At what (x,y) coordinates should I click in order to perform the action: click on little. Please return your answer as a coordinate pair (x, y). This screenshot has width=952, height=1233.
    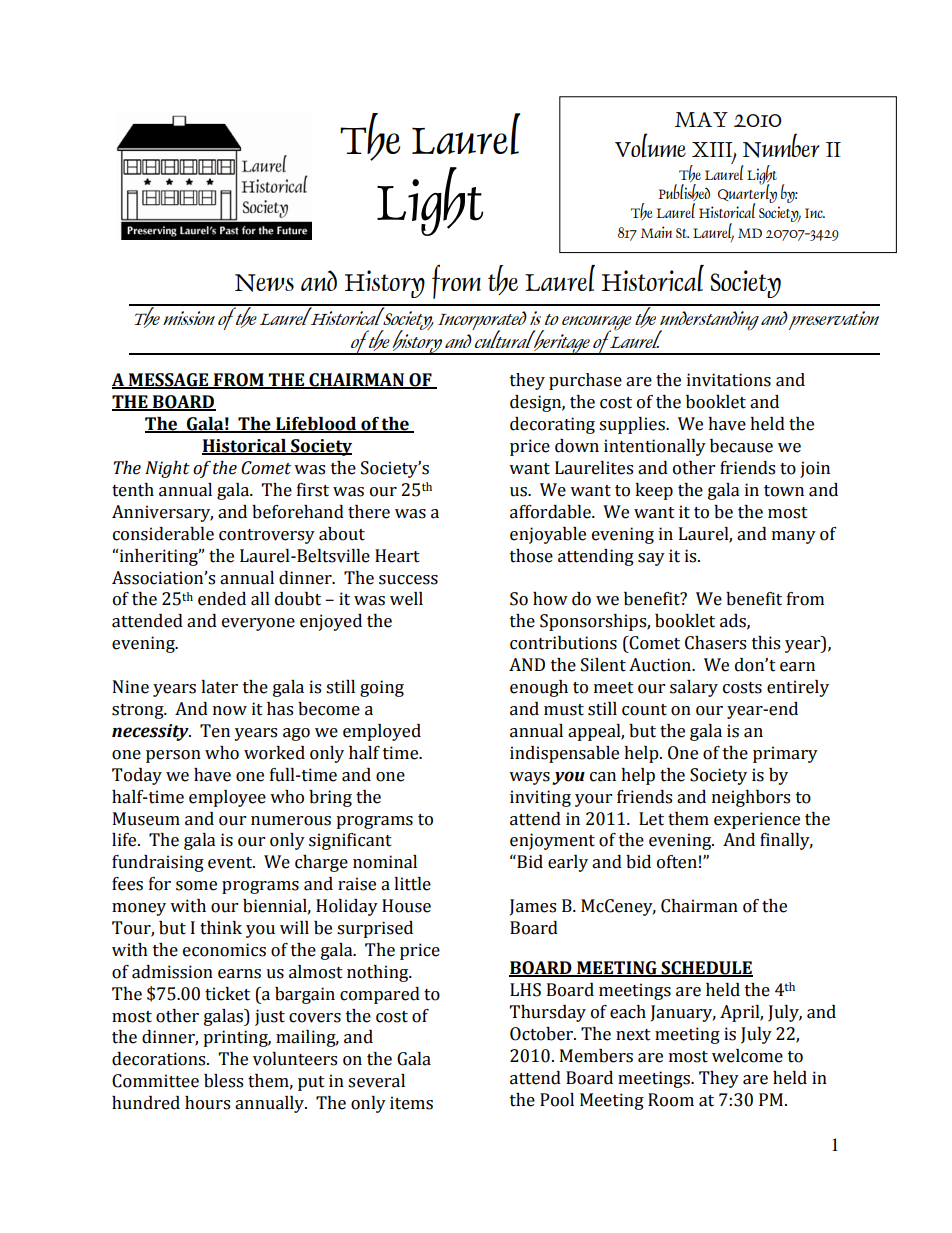
    Looking at the image, I should click on (412, 884).
